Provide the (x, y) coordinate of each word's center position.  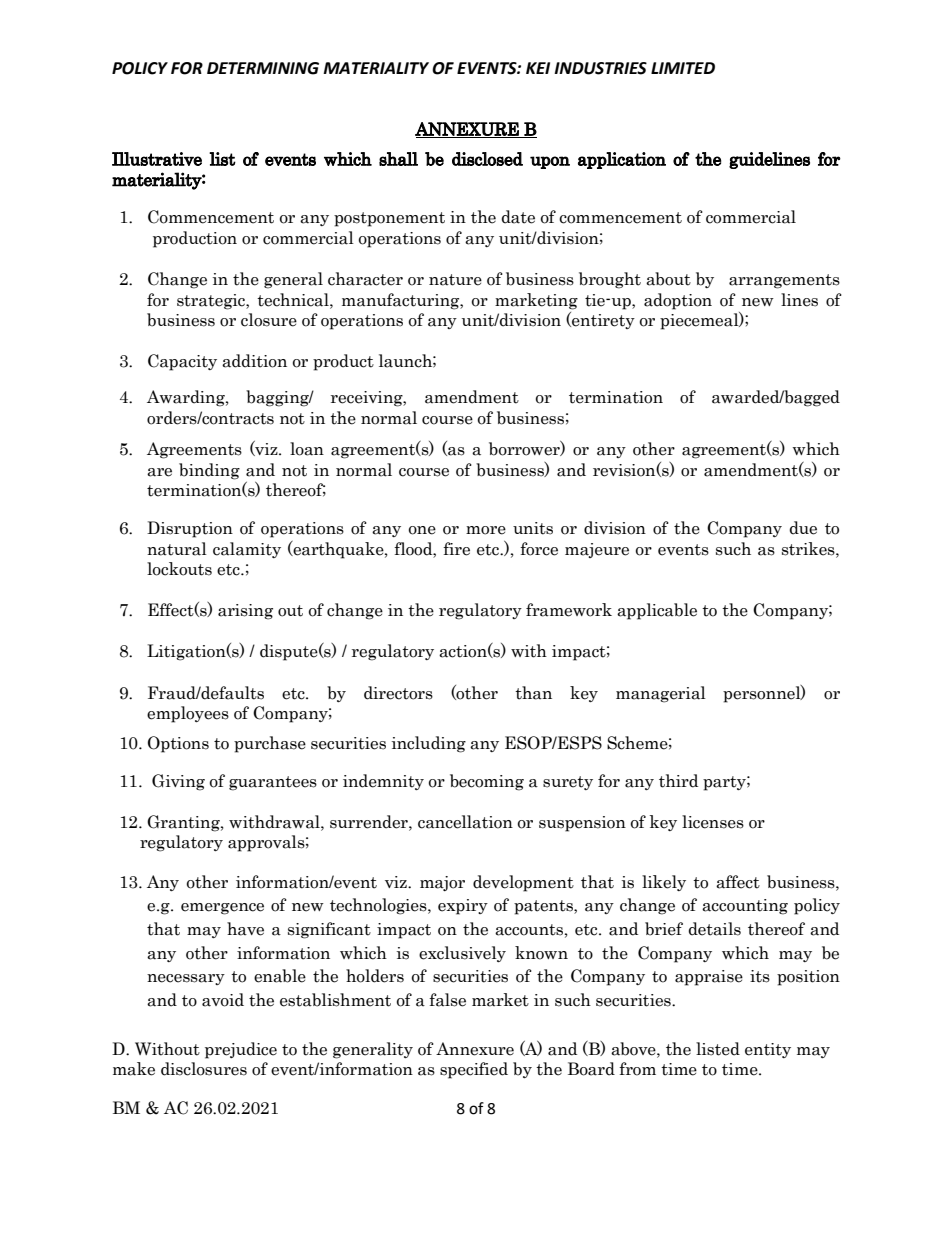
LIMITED (683, 68)
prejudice (241, 1050)
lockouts (179, 569)
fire (456, 549)
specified (474, 1070)
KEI (538, 68)
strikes (809, 549)
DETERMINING (263, 68)
